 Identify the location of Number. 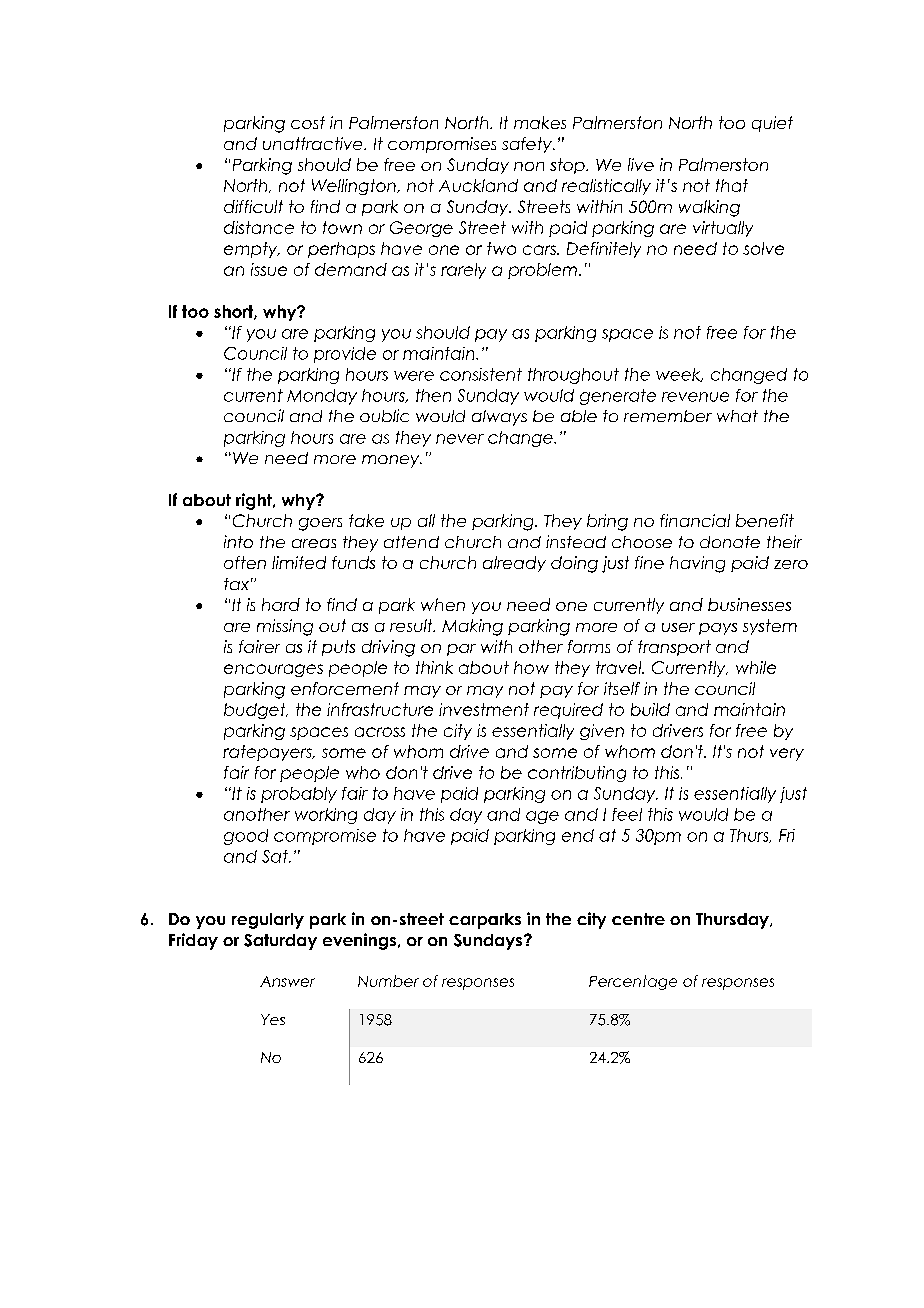
(388, 981).
